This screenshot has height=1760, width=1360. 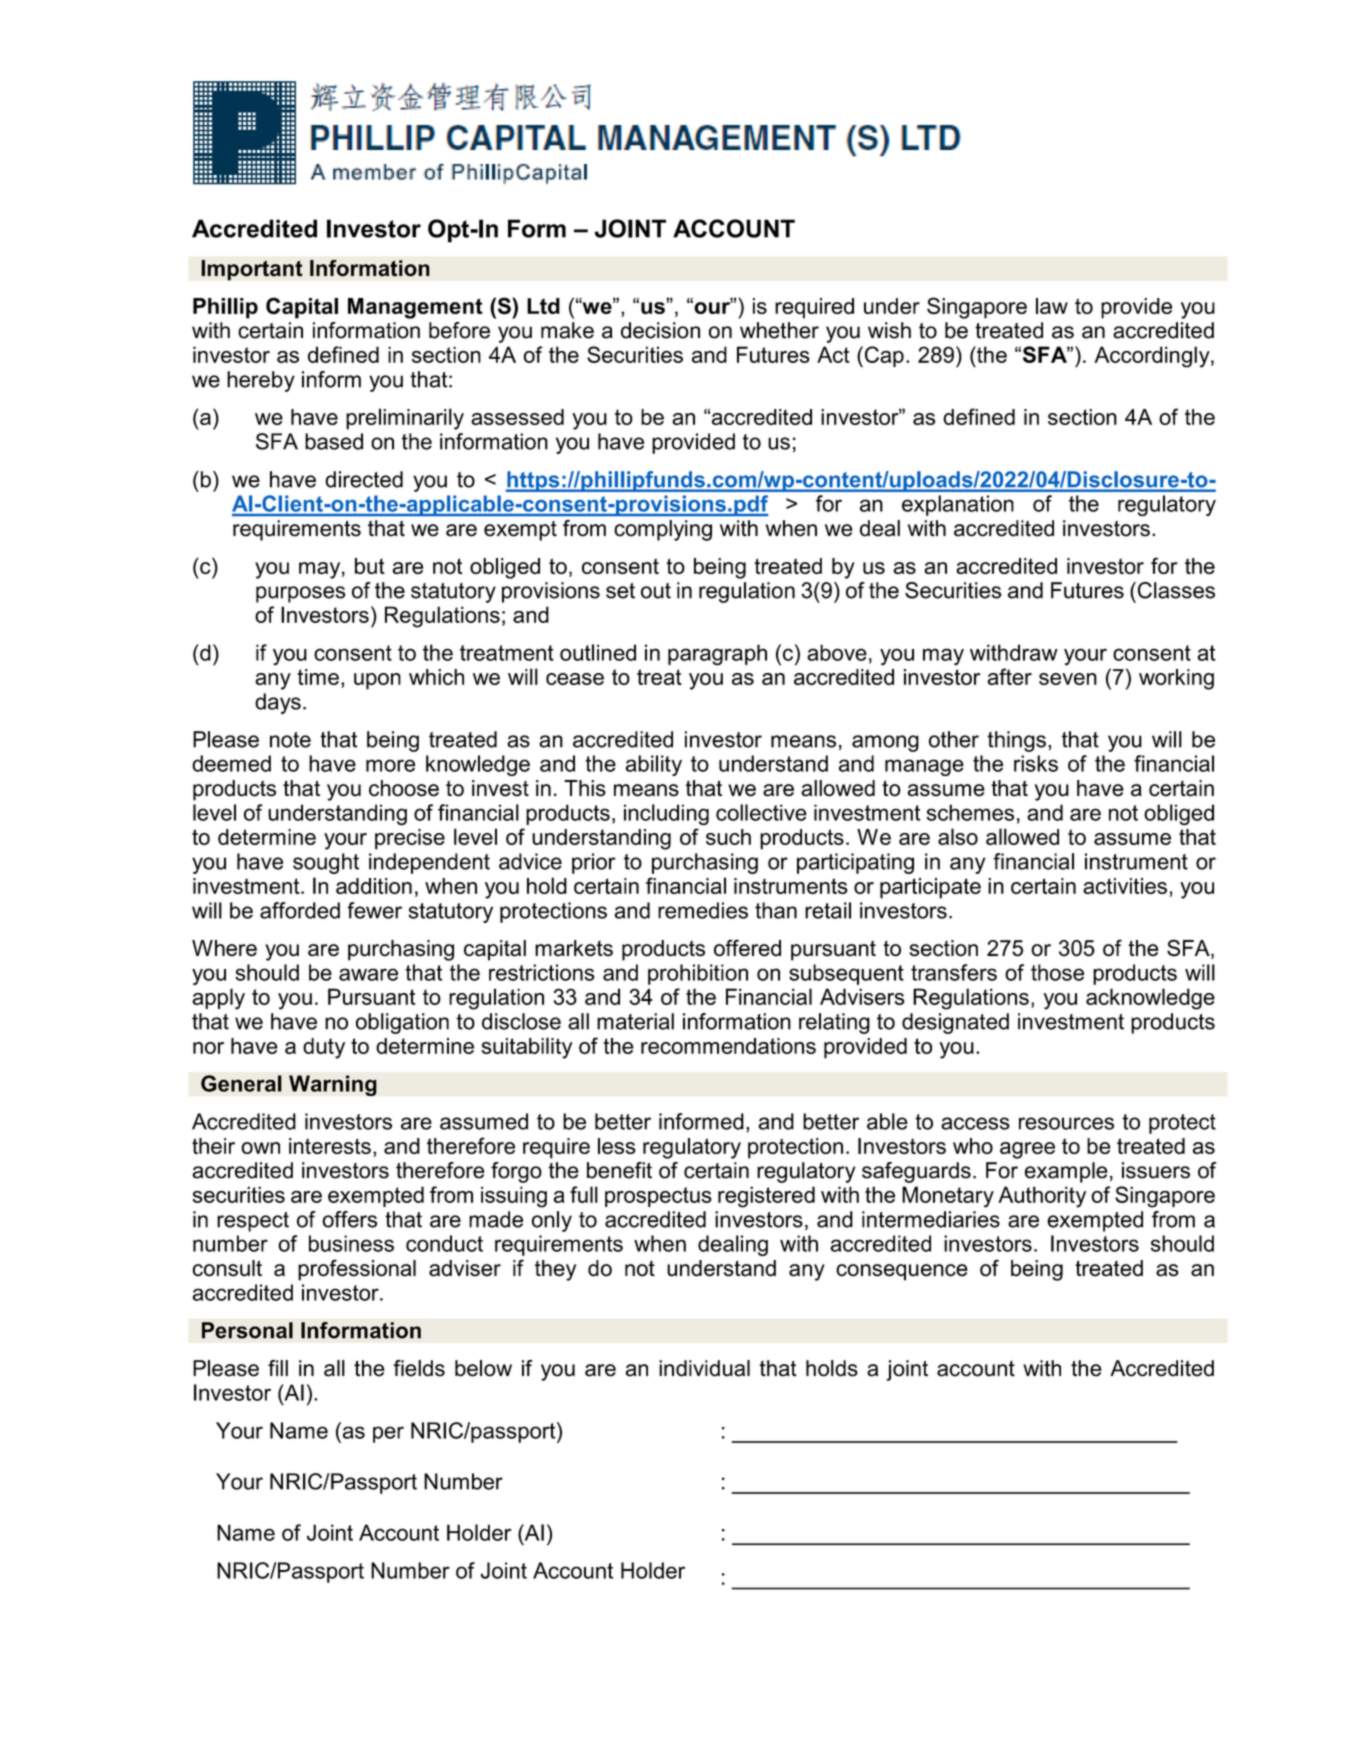 I want to click on decision, so click(x=660, y=330).
